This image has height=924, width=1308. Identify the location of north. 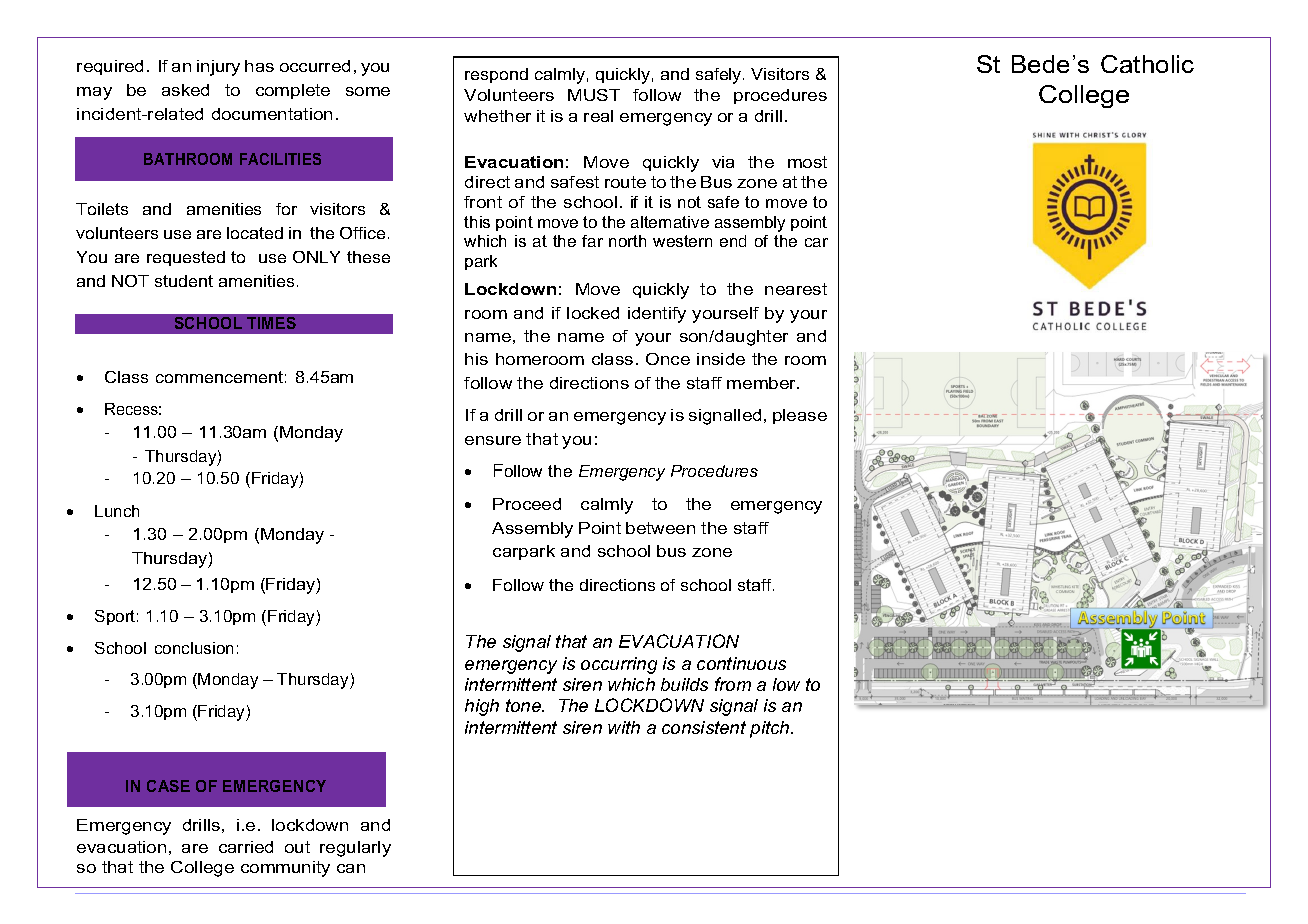
(627, 241).
